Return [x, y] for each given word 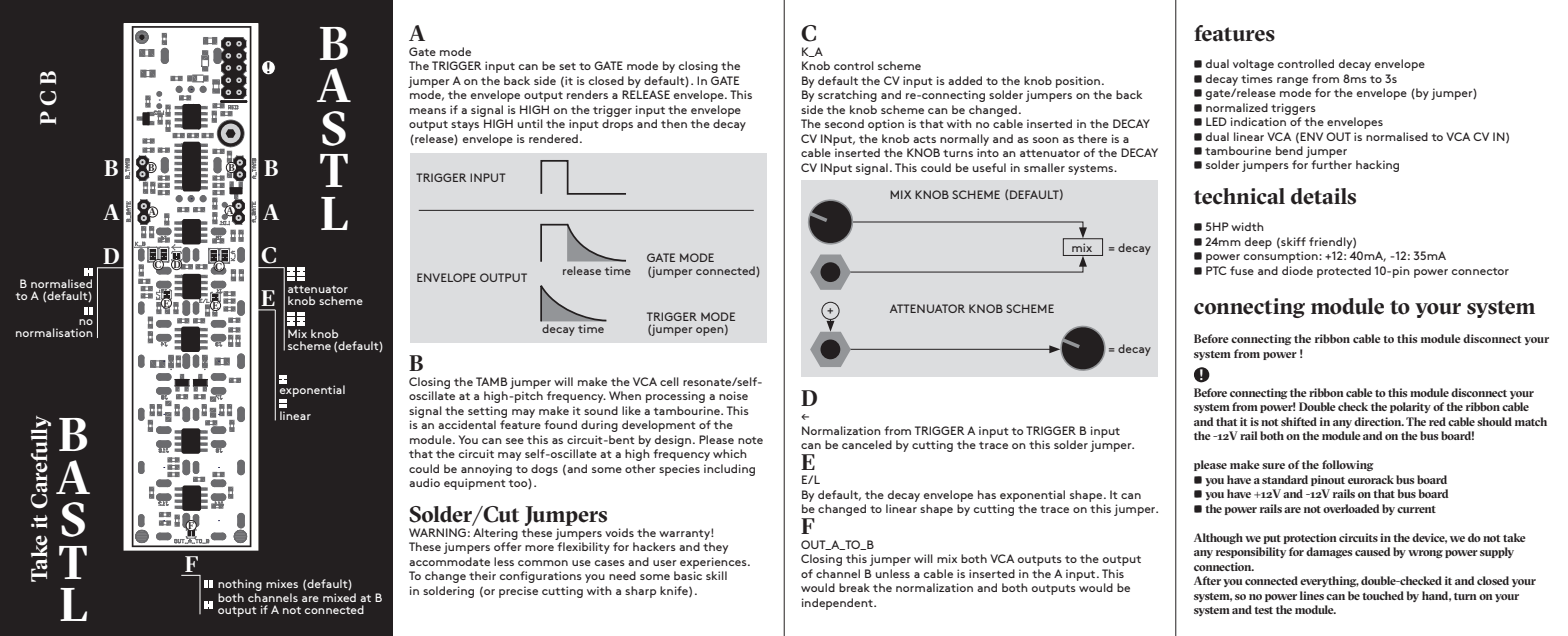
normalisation [54, 332]
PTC [1216, 270]
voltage [1253, 65]
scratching [847, 96]
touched [1383, 595]
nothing [240, 585]
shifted [1299, 421]
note [750, 440]
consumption [1282, 257]
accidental [467, 424]
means [428, 111]
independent [838, 604]
